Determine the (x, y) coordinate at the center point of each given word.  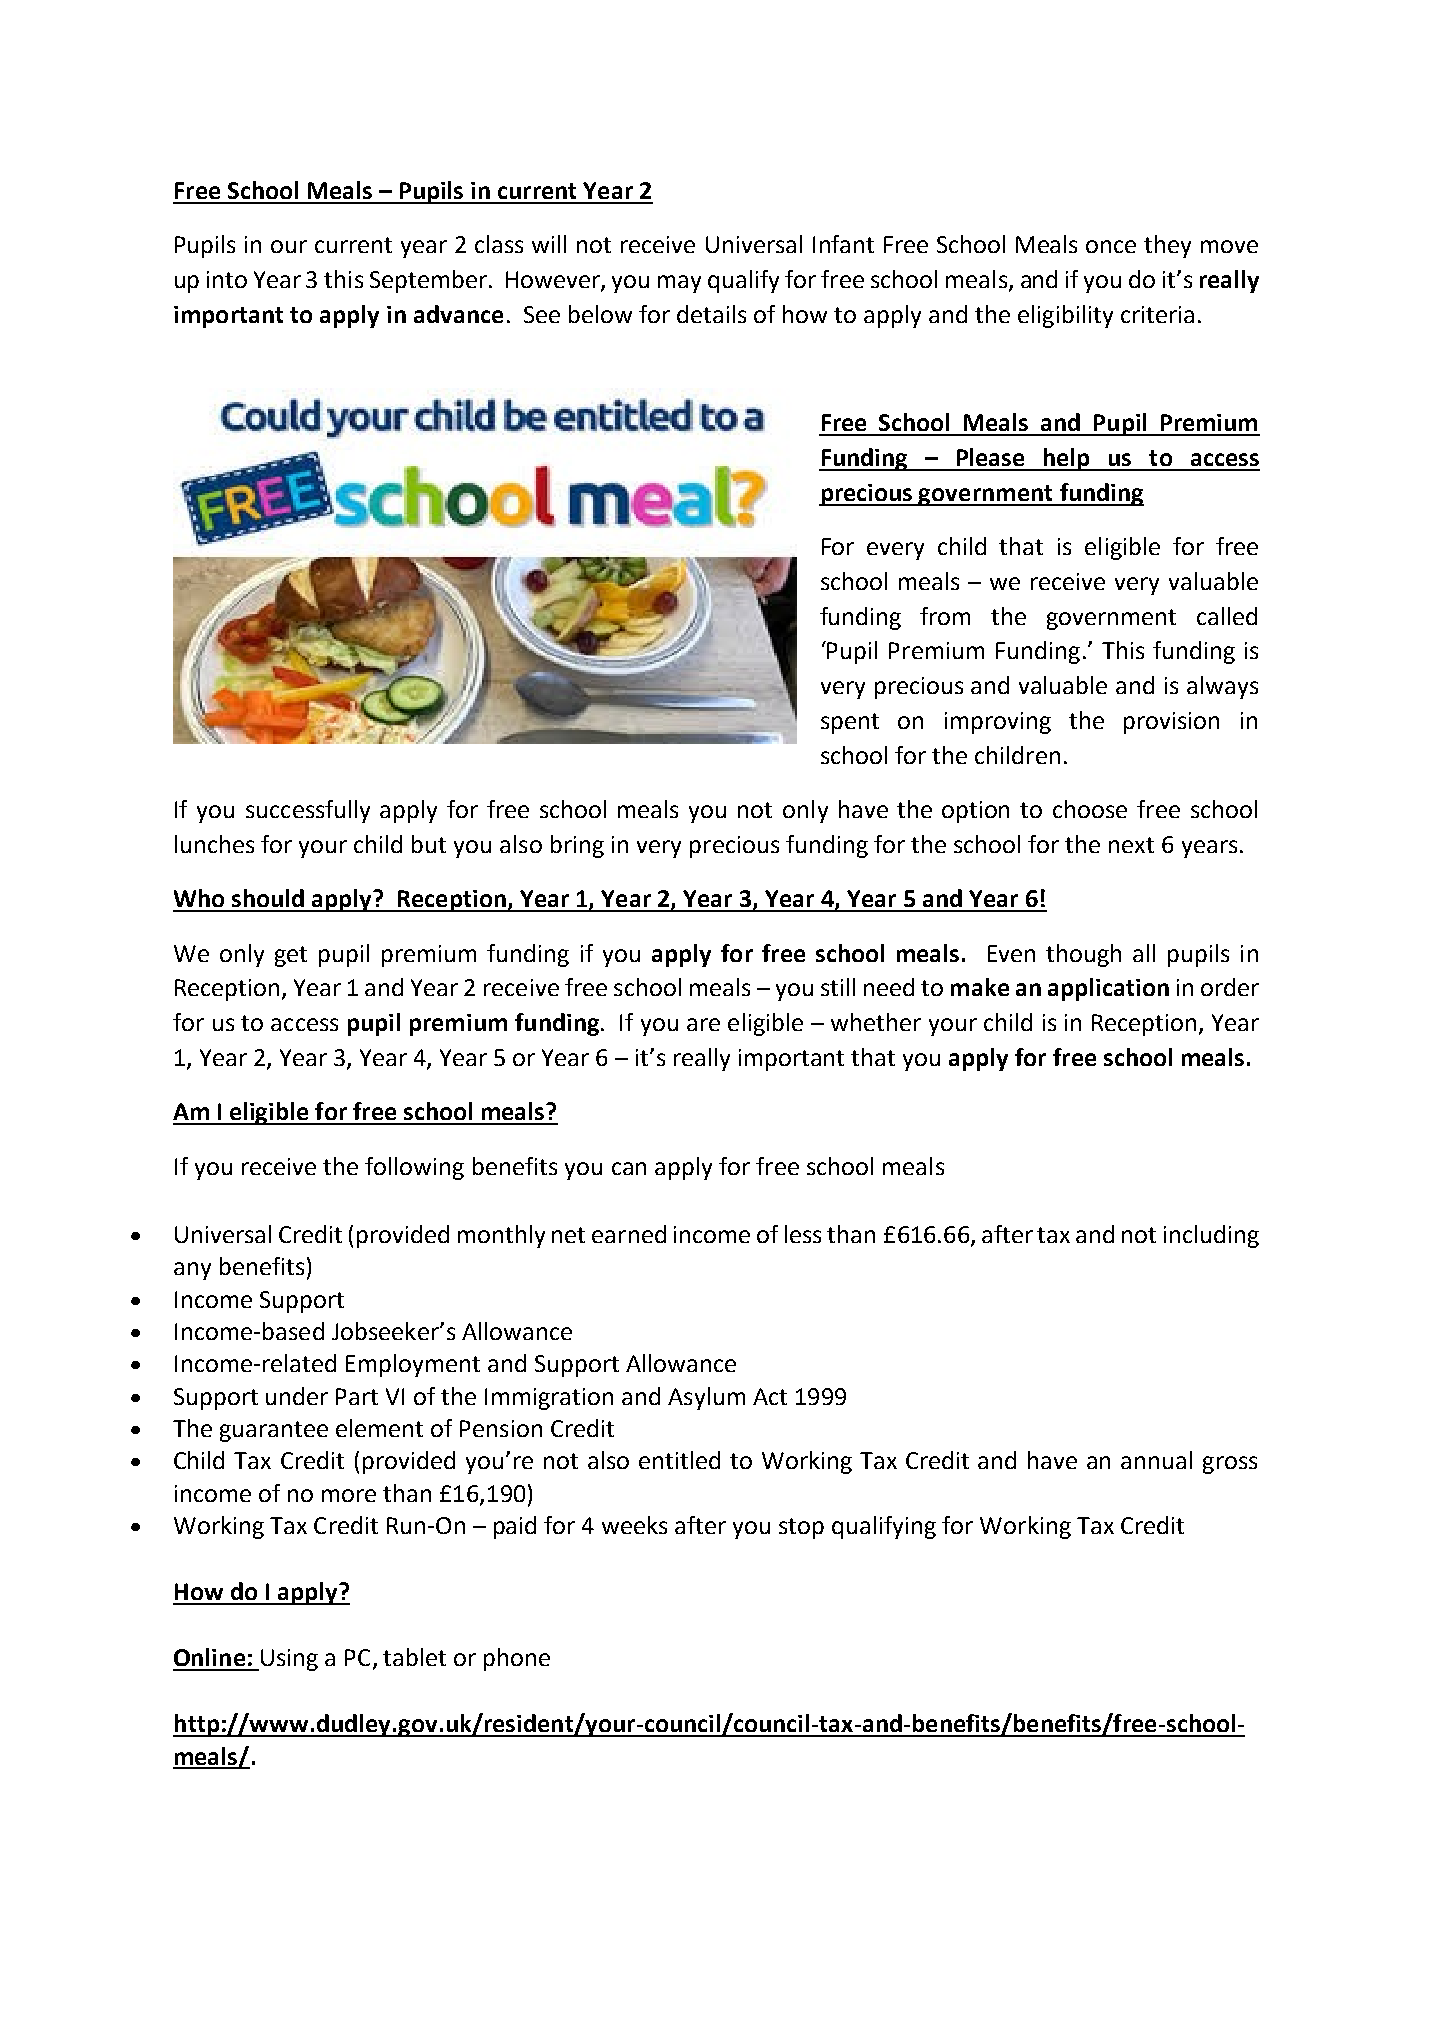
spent (850, 723)
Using (289, 1660)
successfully (308, 811)
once (1111, 246)
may (679, 284)
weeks (634, 1525)
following (414, 1168)
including (1211, 1236)
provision (1171, 723)
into (227, 279)
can (629, 1168)
